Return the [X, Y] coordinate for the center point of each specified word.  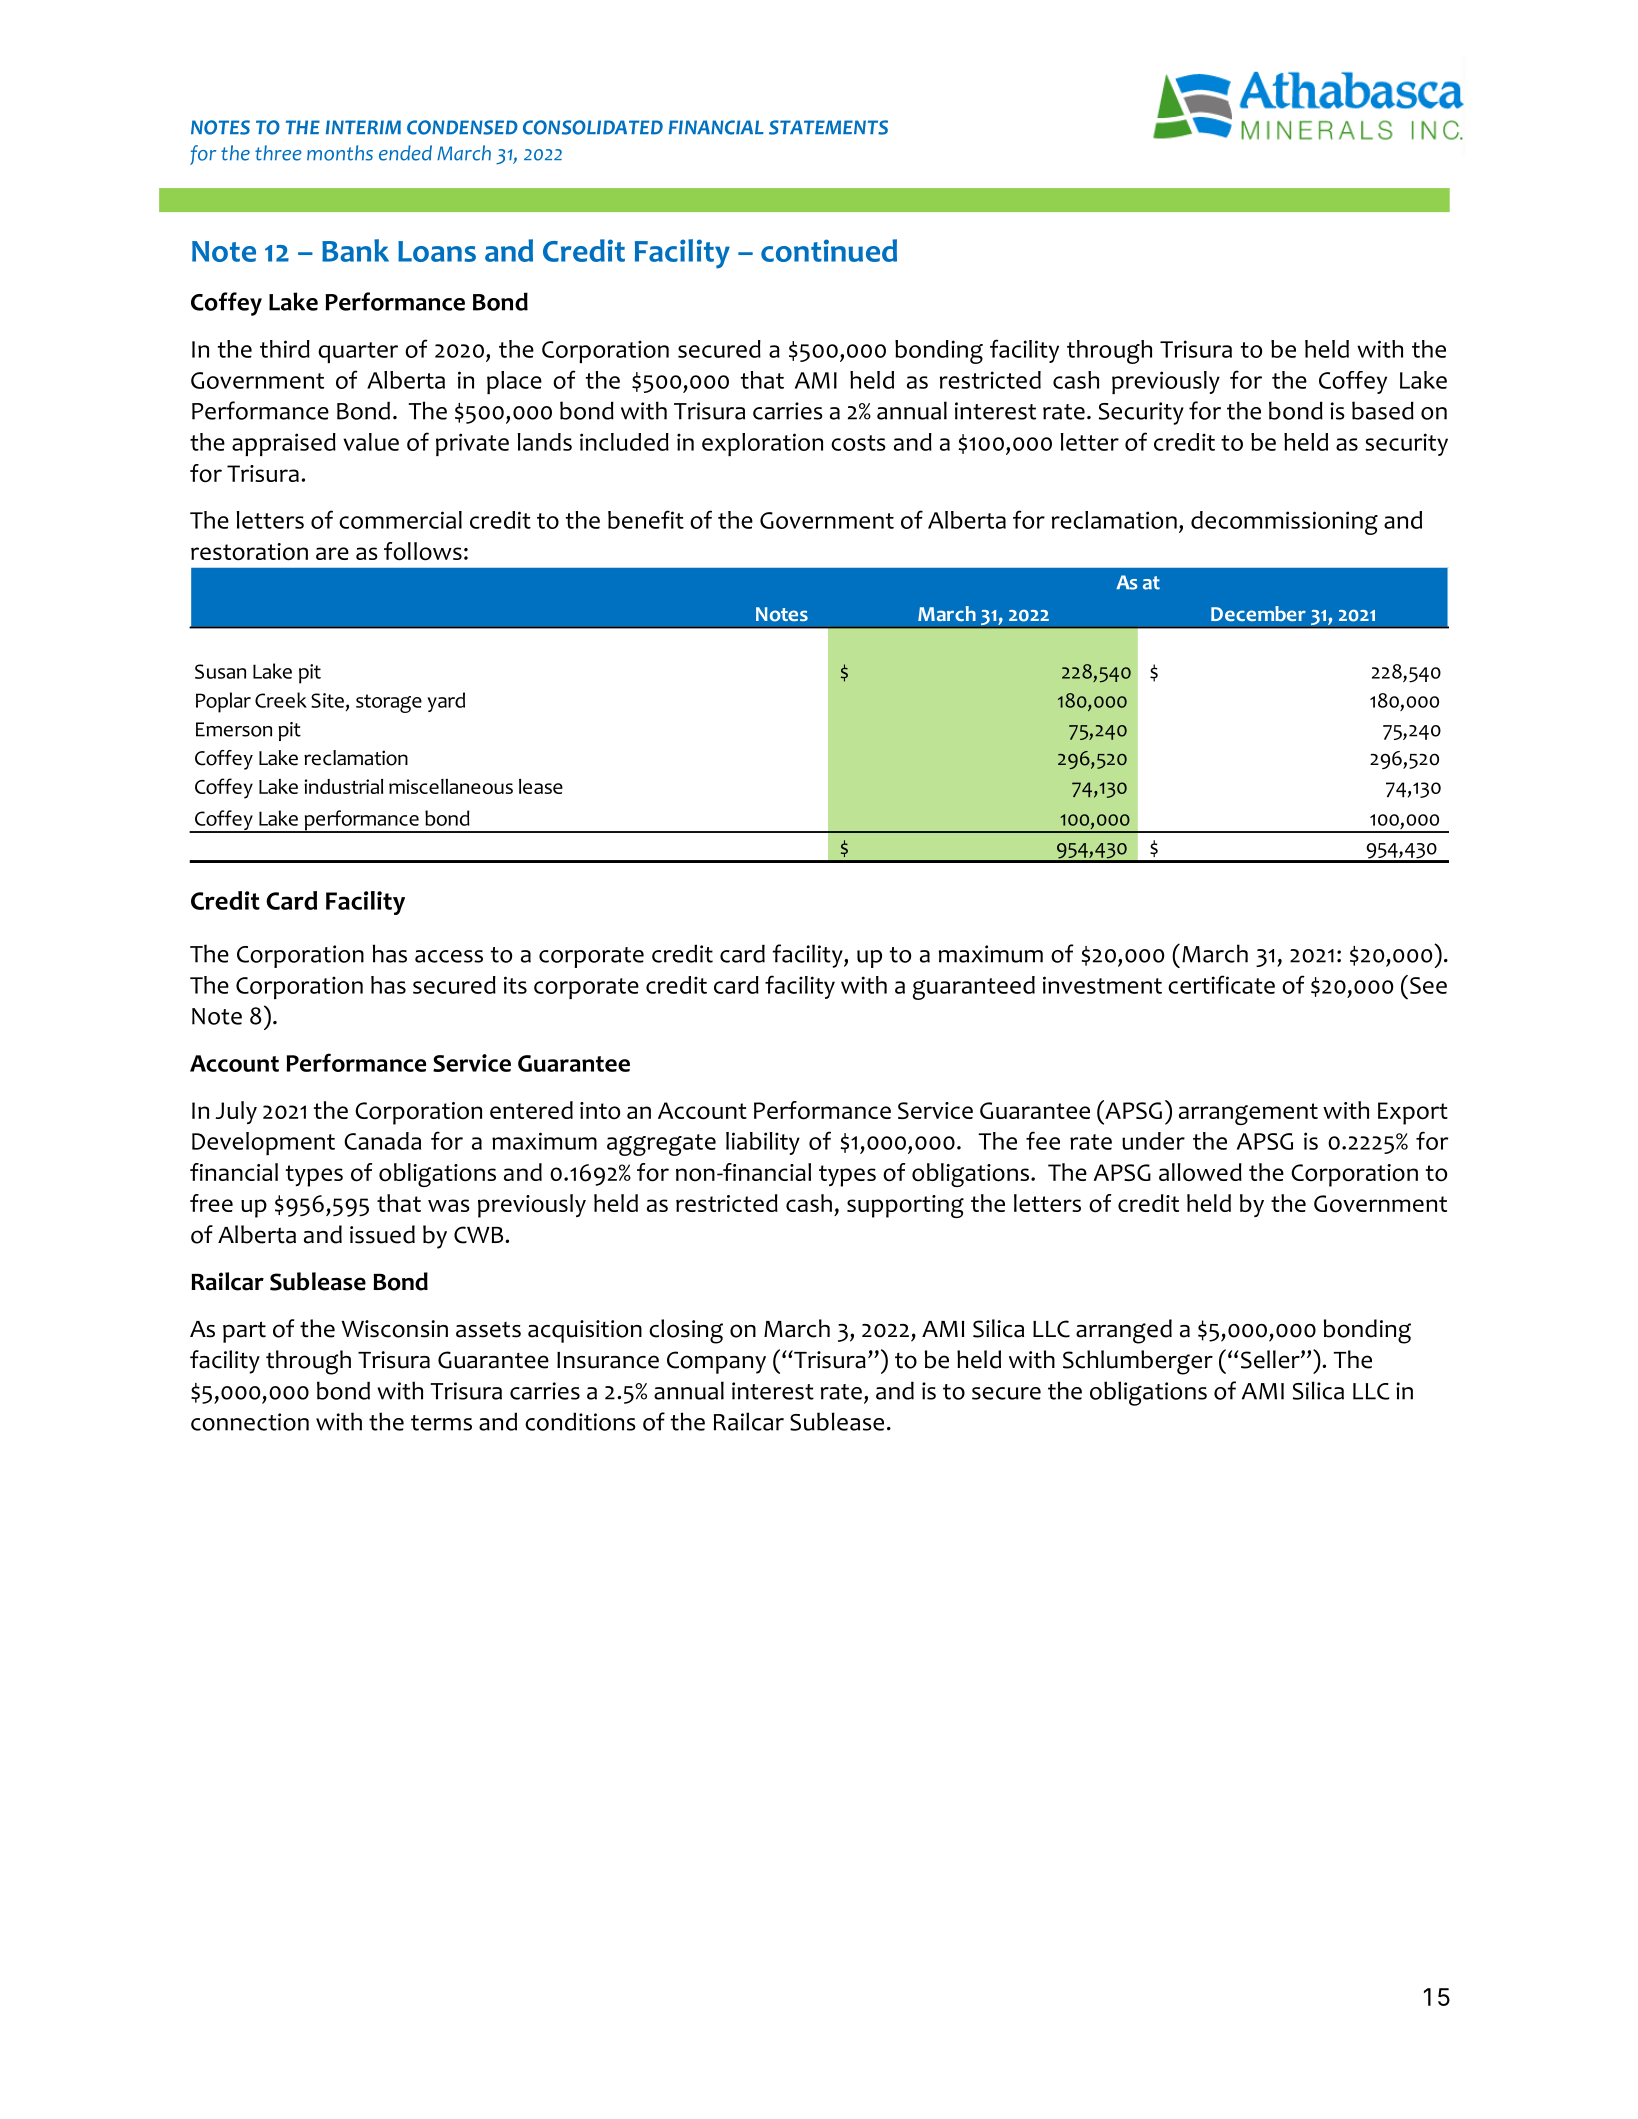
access [449, 956]
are [332, 553]
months [340, 153]
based [1383, 410]
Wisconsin [394, 1329]
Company [716, 1362]
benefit [646, 519]
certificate [1221, 984]
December [1258, 613]
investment [1102, 985]
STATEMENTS [828, 127]
